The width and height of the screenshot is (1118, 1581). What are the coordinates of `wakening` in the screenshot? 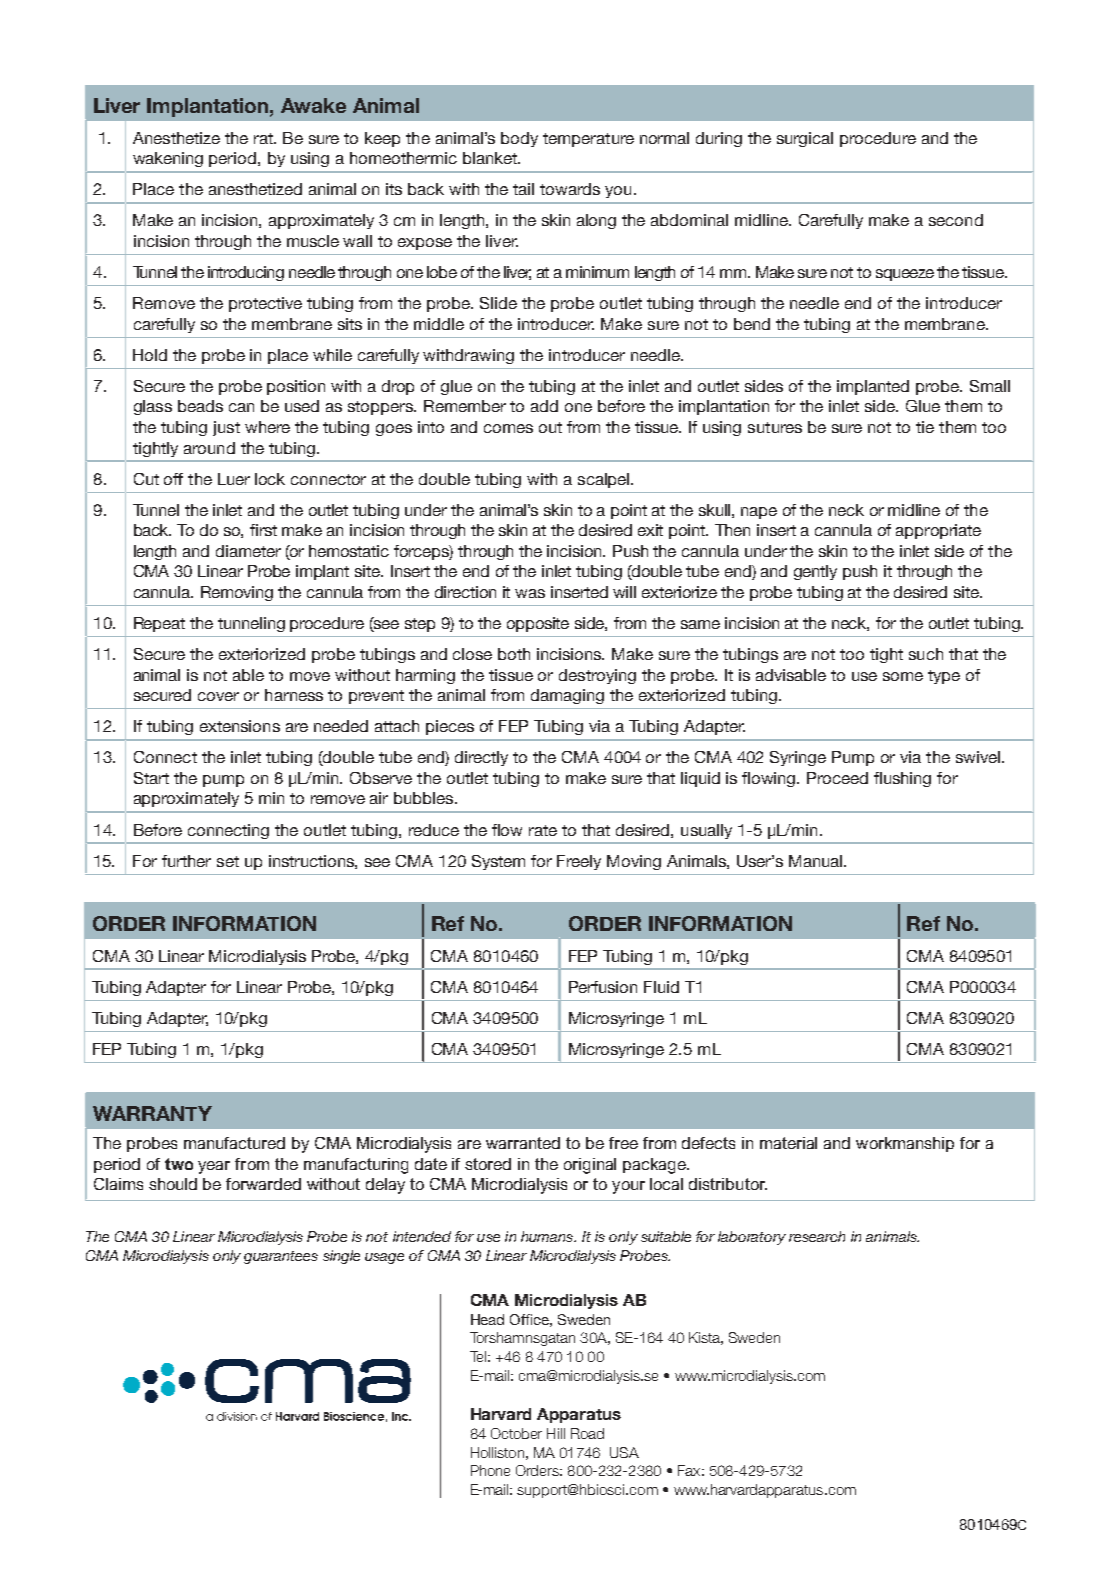 It's located at (168, 159).
